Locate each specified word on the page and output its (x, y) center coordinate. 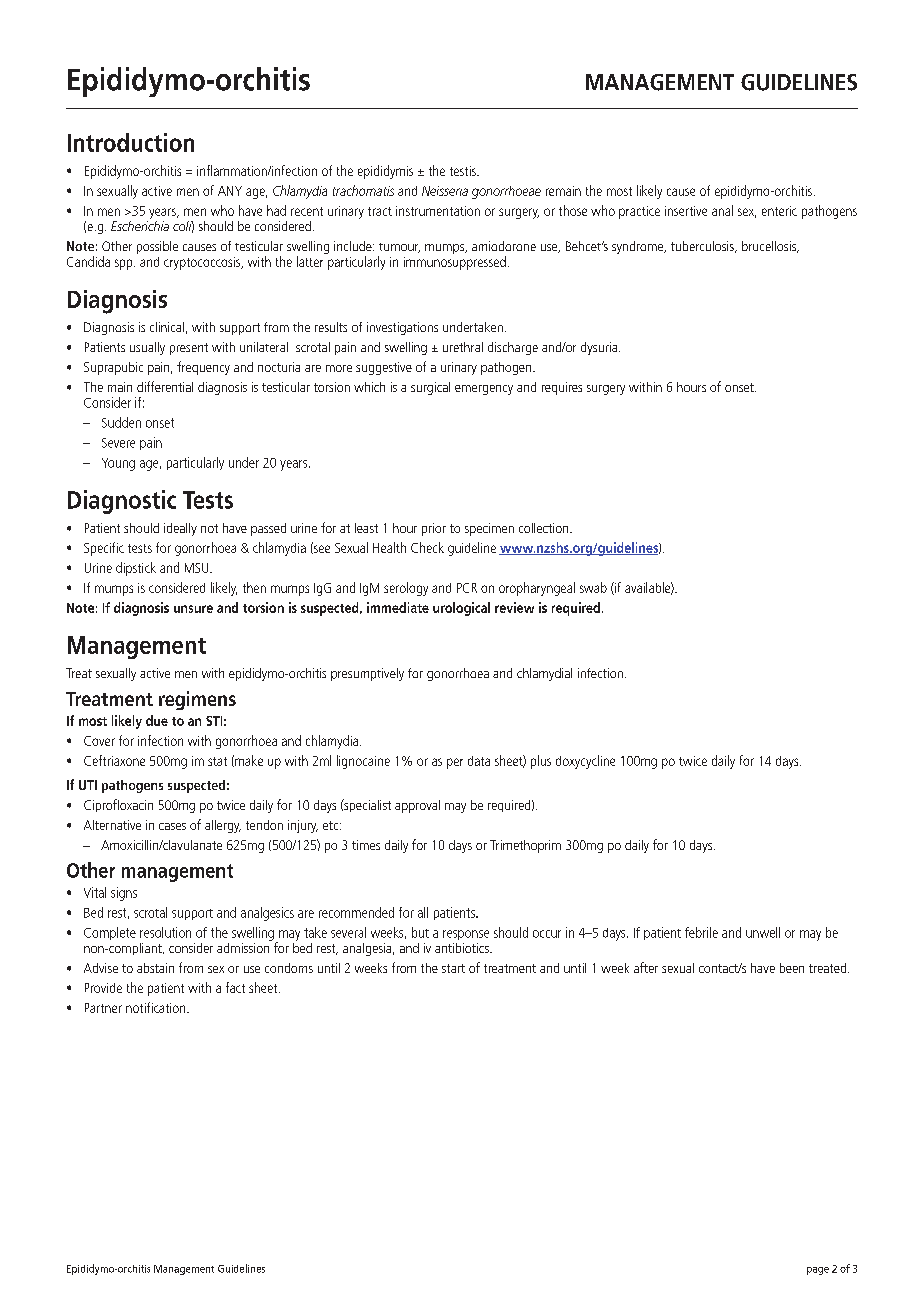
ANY (230, 191)
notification (157, 1007)
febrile (701, 932)
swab (593, 587)
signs (124, 894)
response (466, 935)
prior (434, 529)
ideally (180, 529)
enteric (779, 211)
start (453, 968)
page (818, 1271)
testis (464, 171)
